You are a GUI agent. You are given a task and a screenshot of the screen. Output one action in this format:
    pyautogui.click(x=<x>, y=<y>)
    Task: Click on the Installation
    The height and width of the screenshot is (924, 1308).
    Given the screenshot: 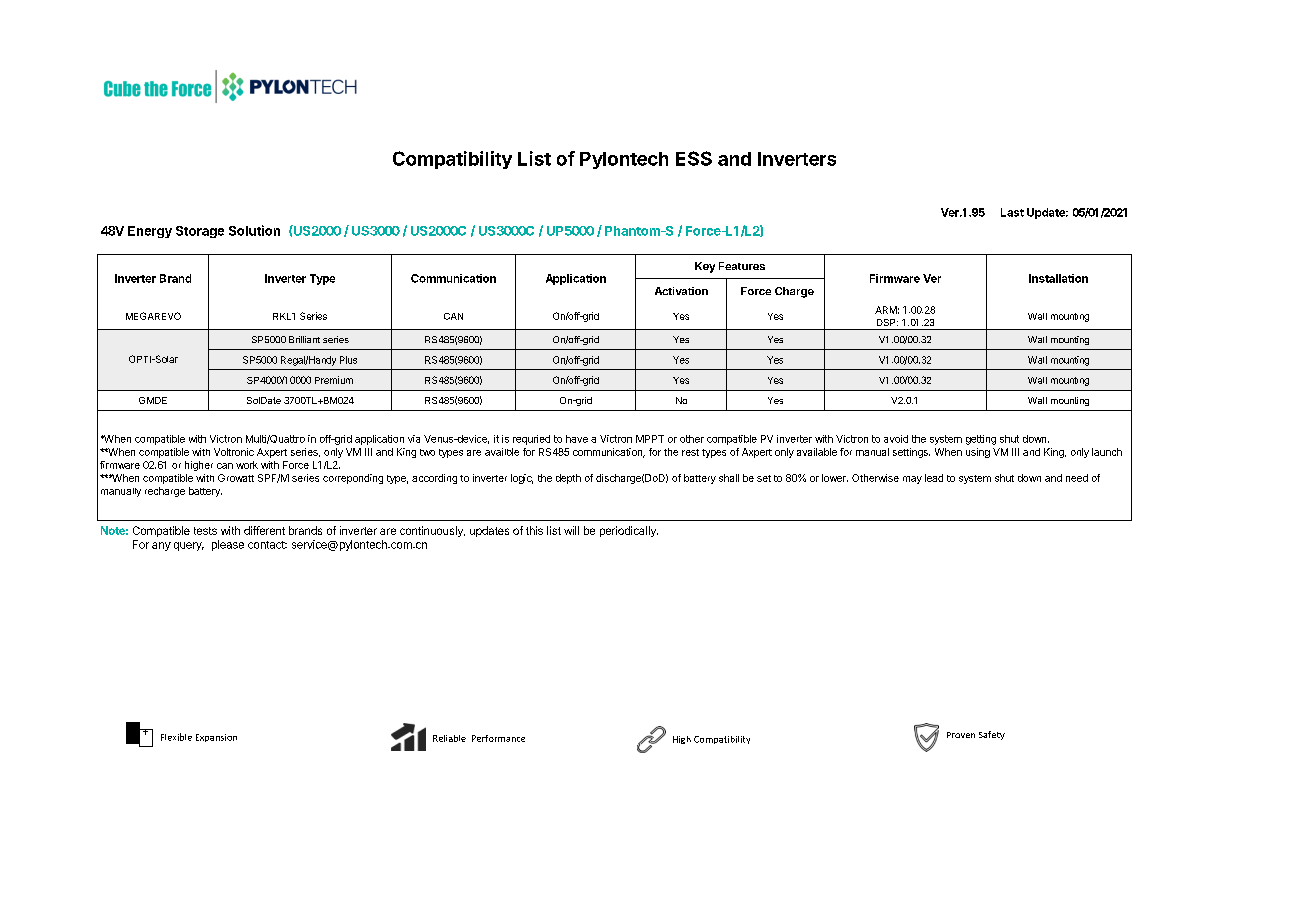 What is the action you would take?
    pyautogui.click(x=1058, y=278)
